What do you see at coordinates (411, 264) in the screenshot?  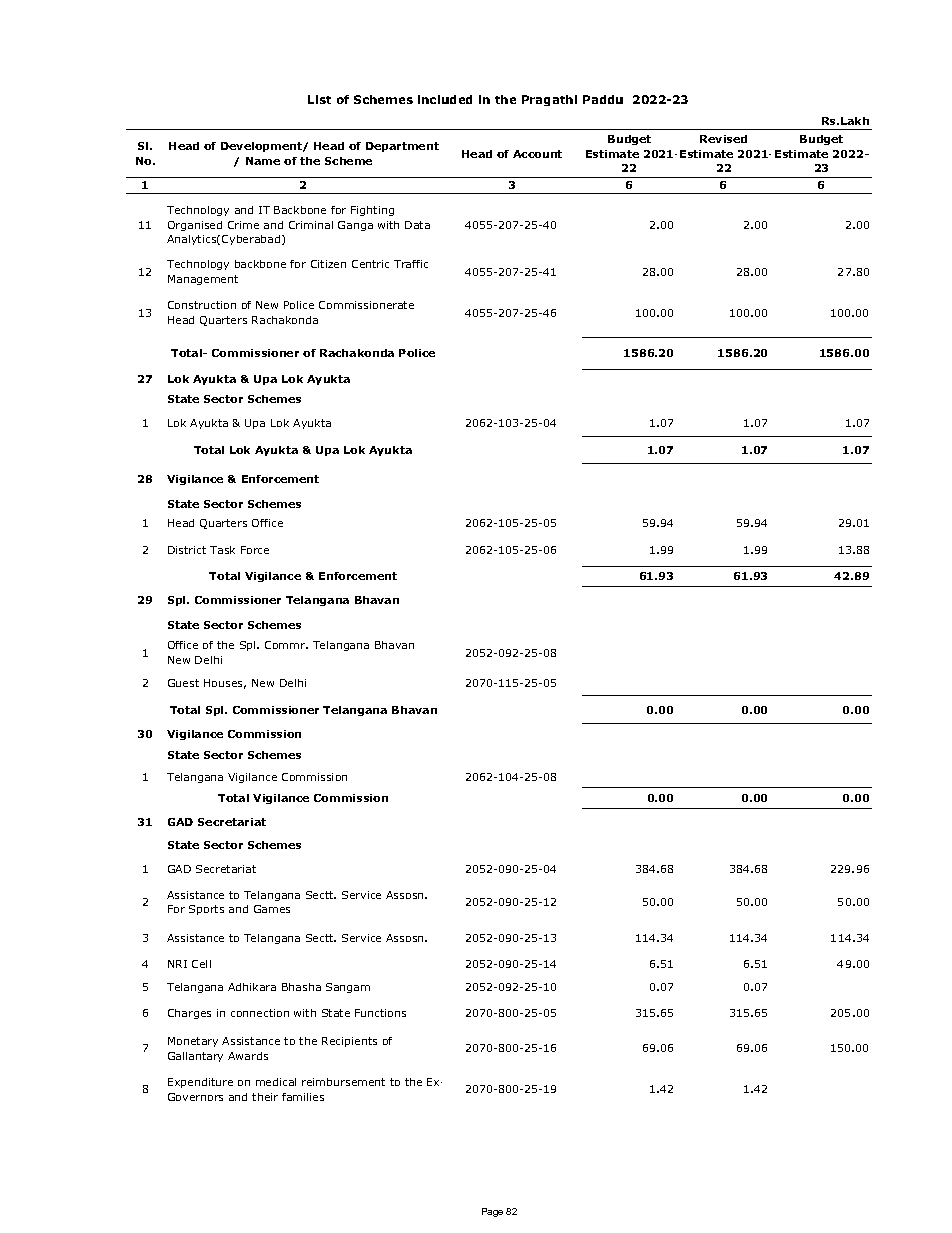 I see `Traffic` at bounding box center [411, 264].
